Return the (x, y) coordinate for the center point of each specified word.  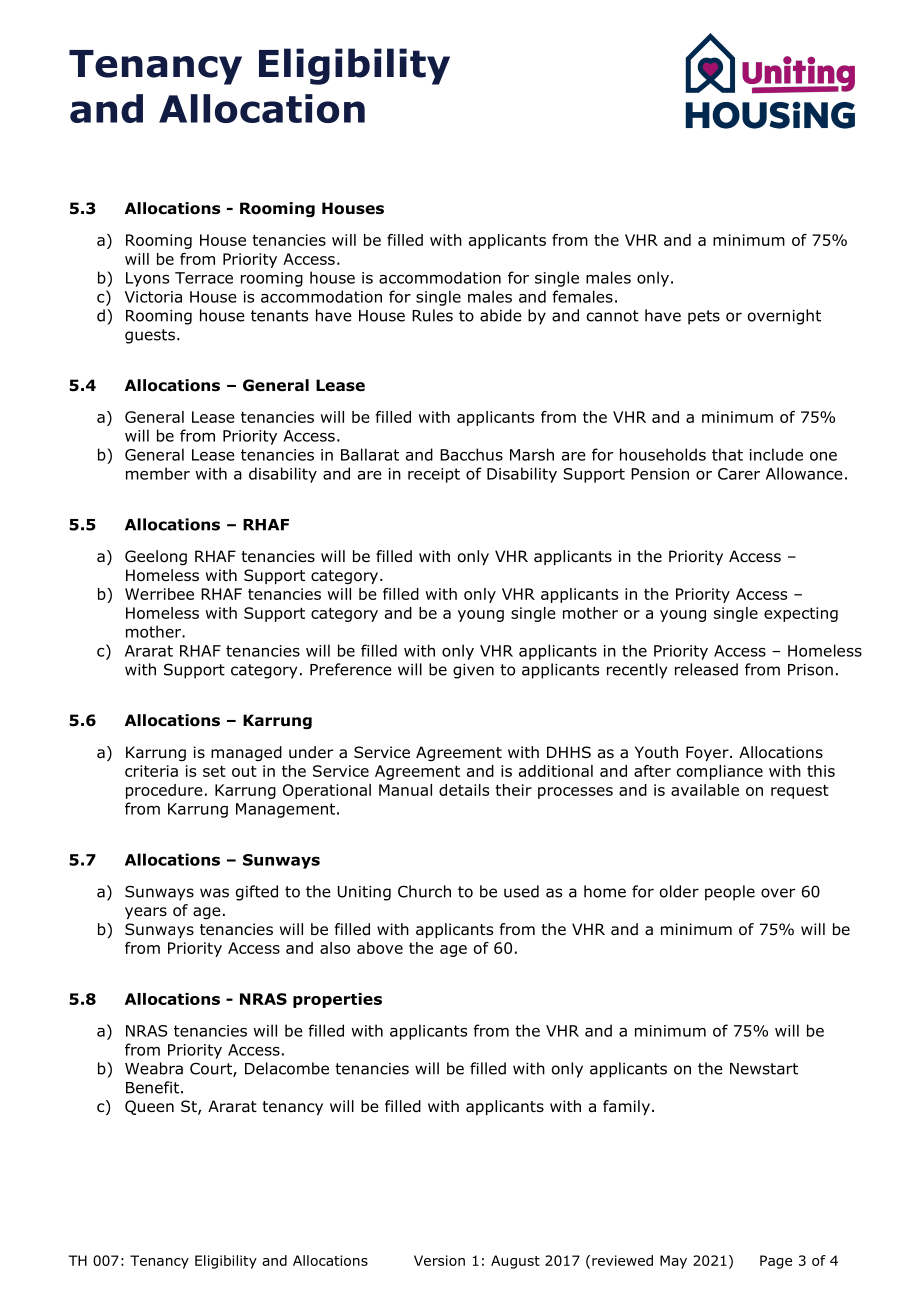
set (214, 771)
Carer (739, 474)
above (380, 948)
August (515, 1262)
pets (704, 317)
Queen (149, 1107)
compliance (720, 772)
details (464, 790)
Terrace (204, 278)
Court (212, 1069)
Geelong (156, 558)
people (730, 893)
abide (501, 315)
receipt (434, 475)
